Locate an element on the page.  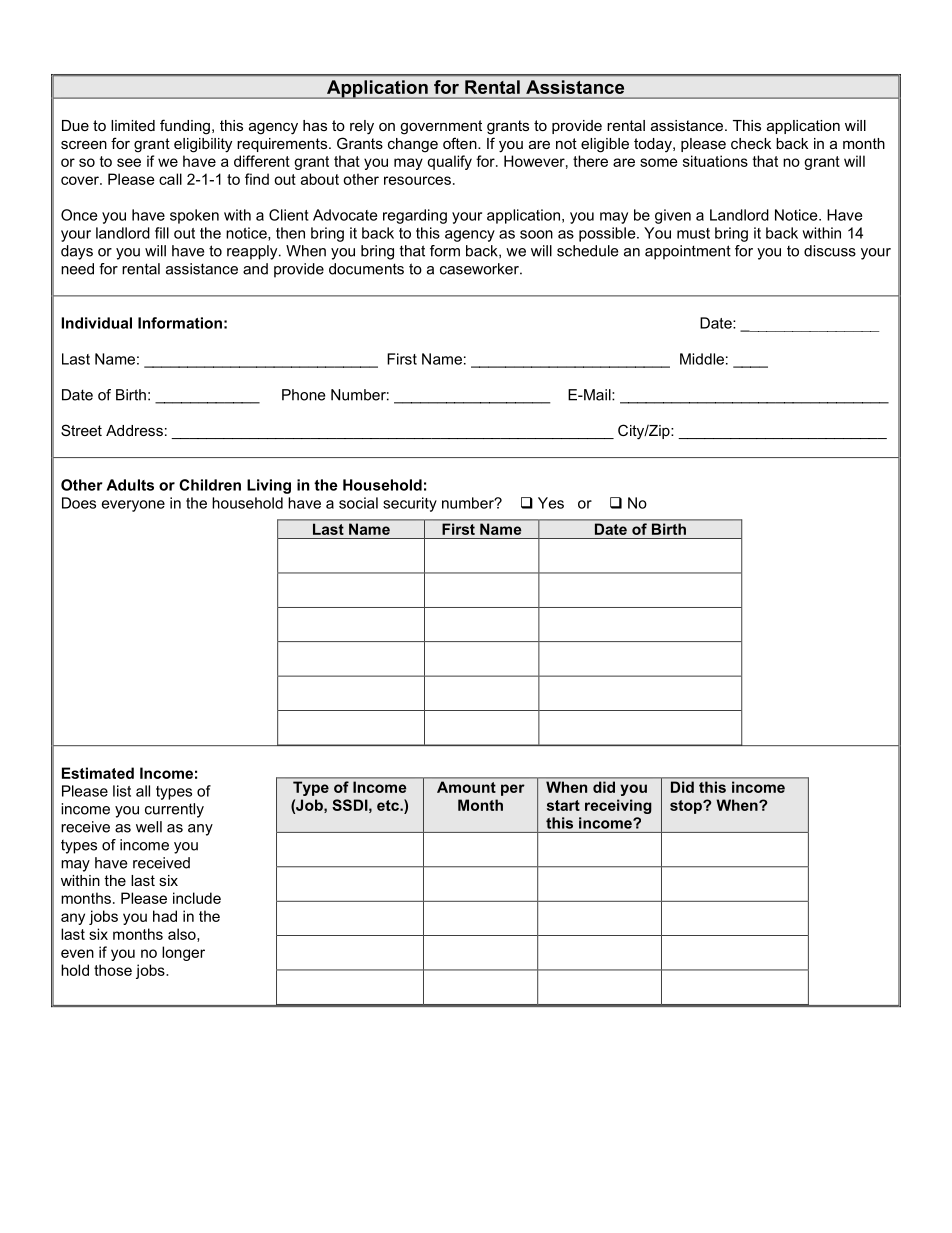
Phone is located at coordinates (303, 395).
